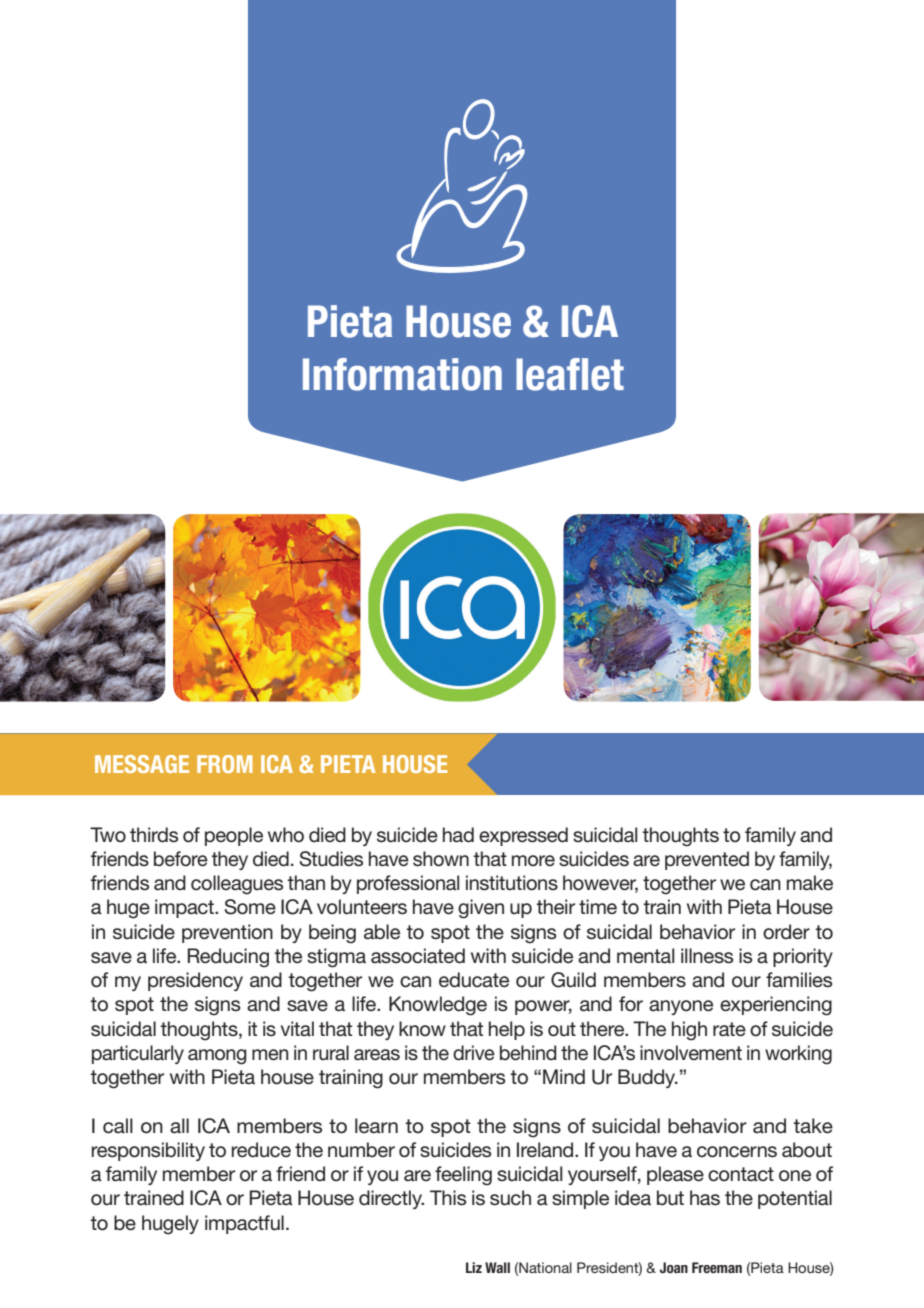 The image size is (924, 1308). Describe the element at coordinates (225, 764) in the screenshot. I see `FROM` at that location.
